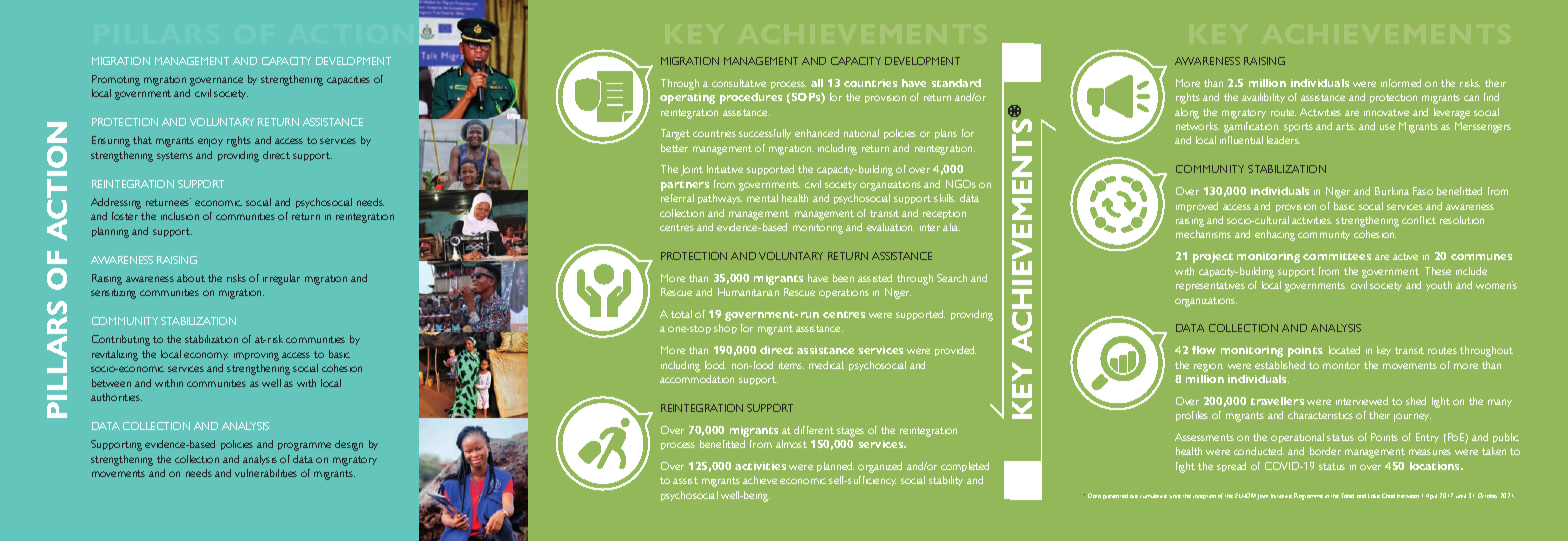  Describe the element at coordinates (281, 279) in the screenshot. I see `irregular` at that location.
